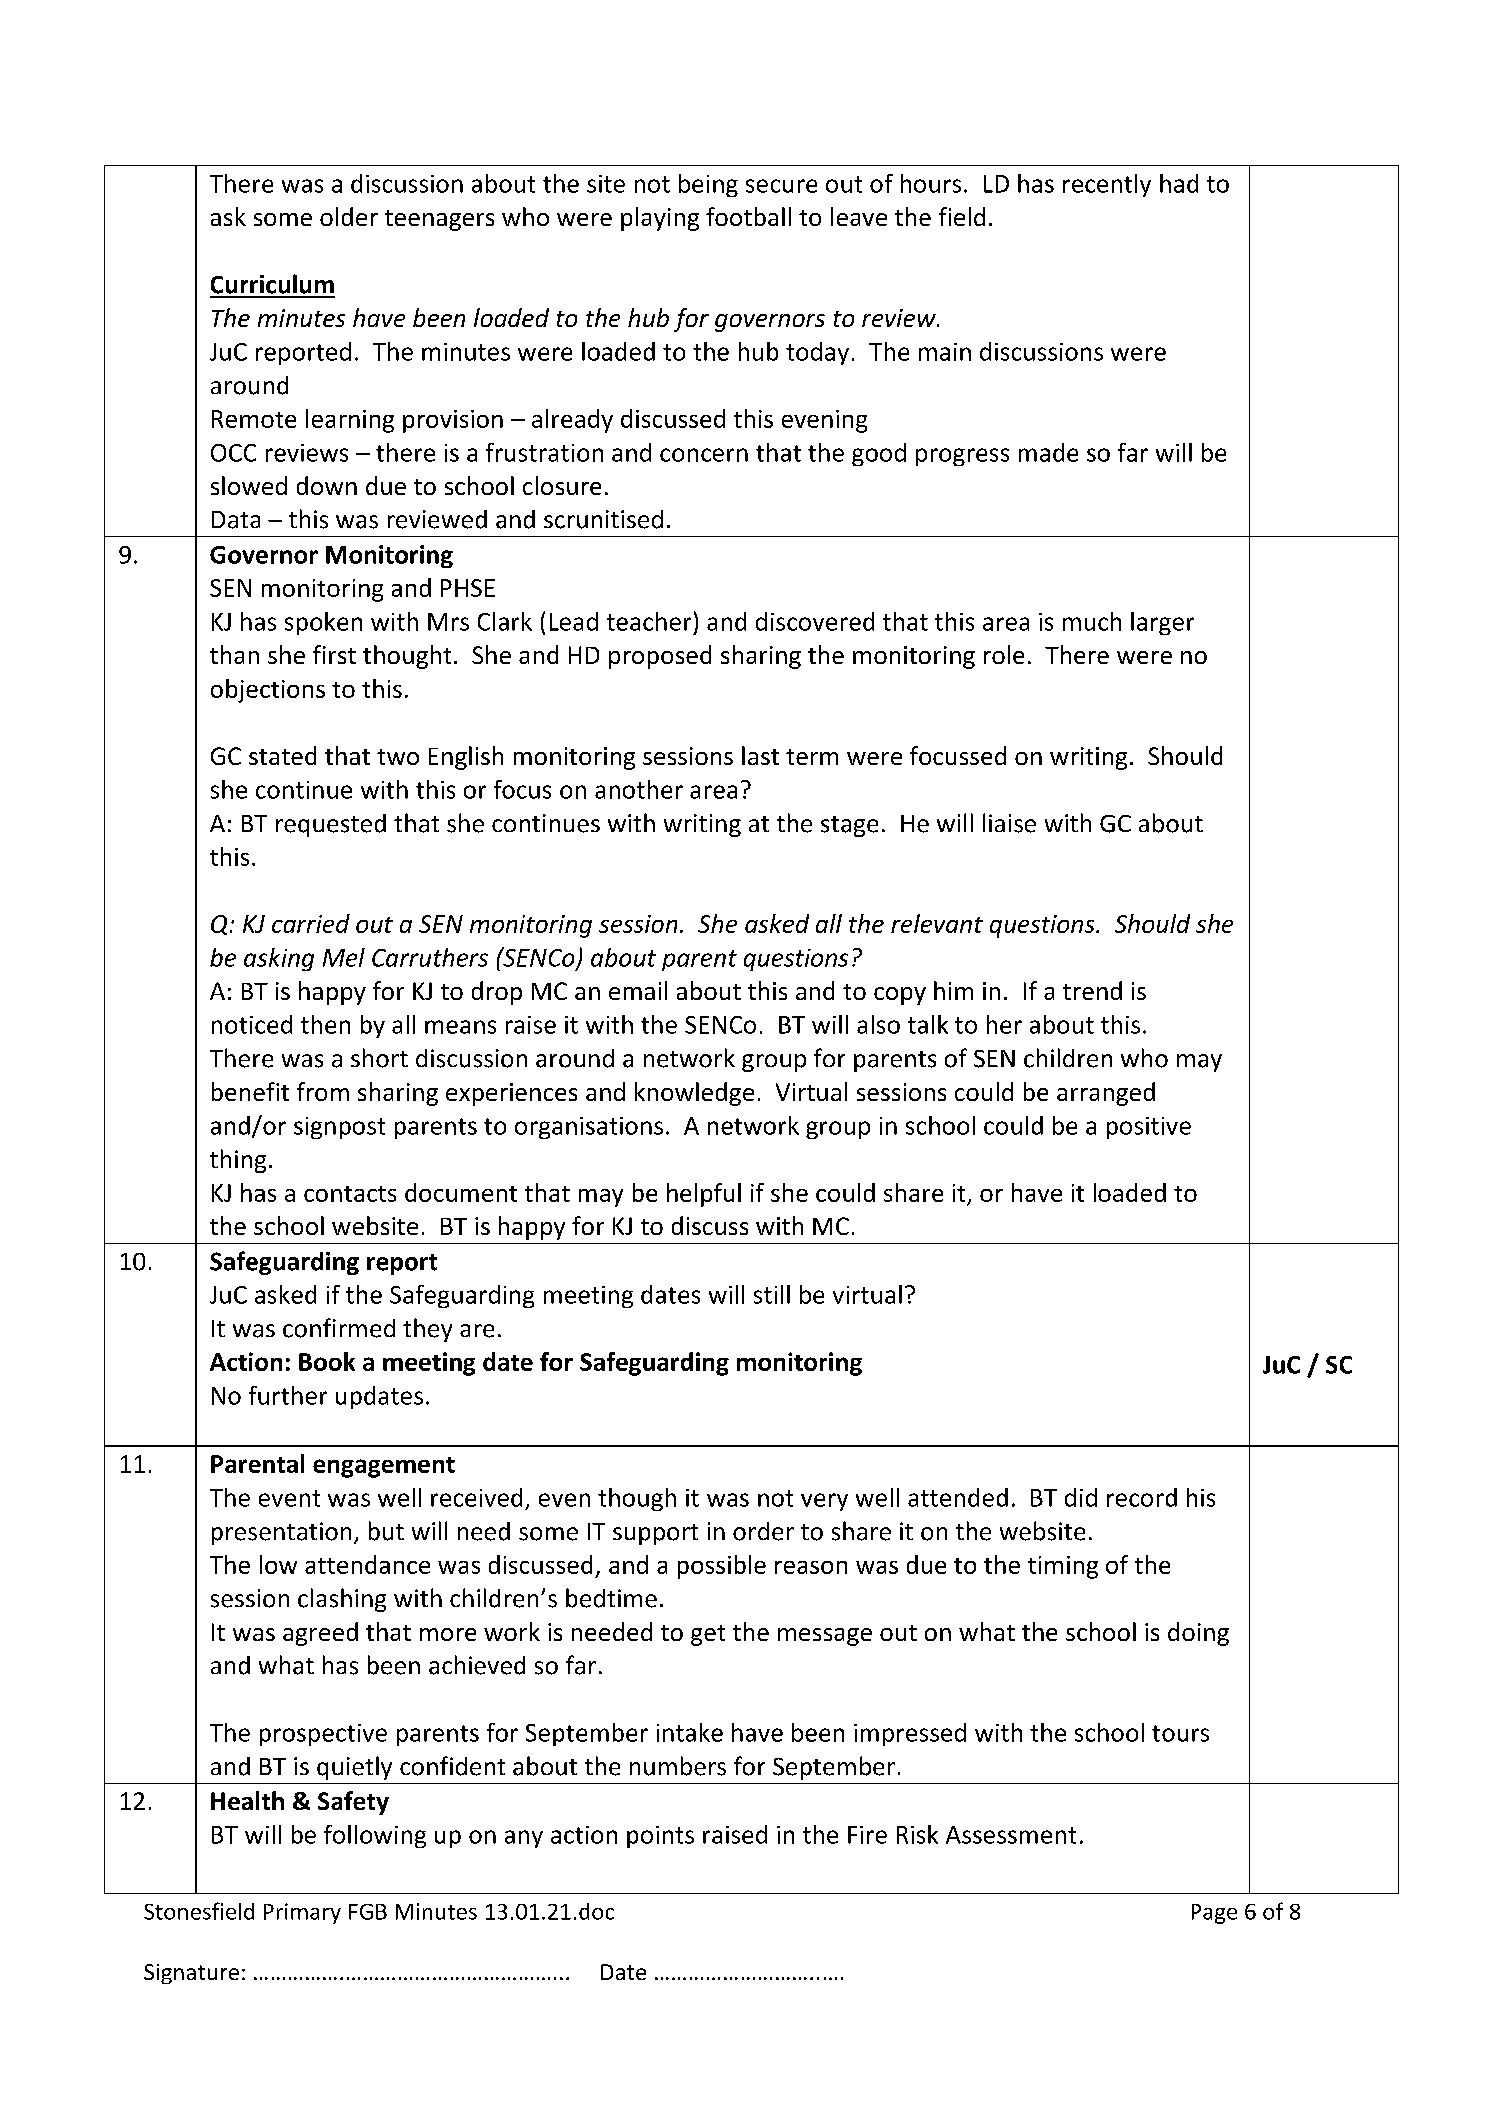 This screenshot has height=2106, width=1489. What do you see at coordinates (1092, 621) in the screenshot?
I see `much` at bounding box center [1092, 621].
